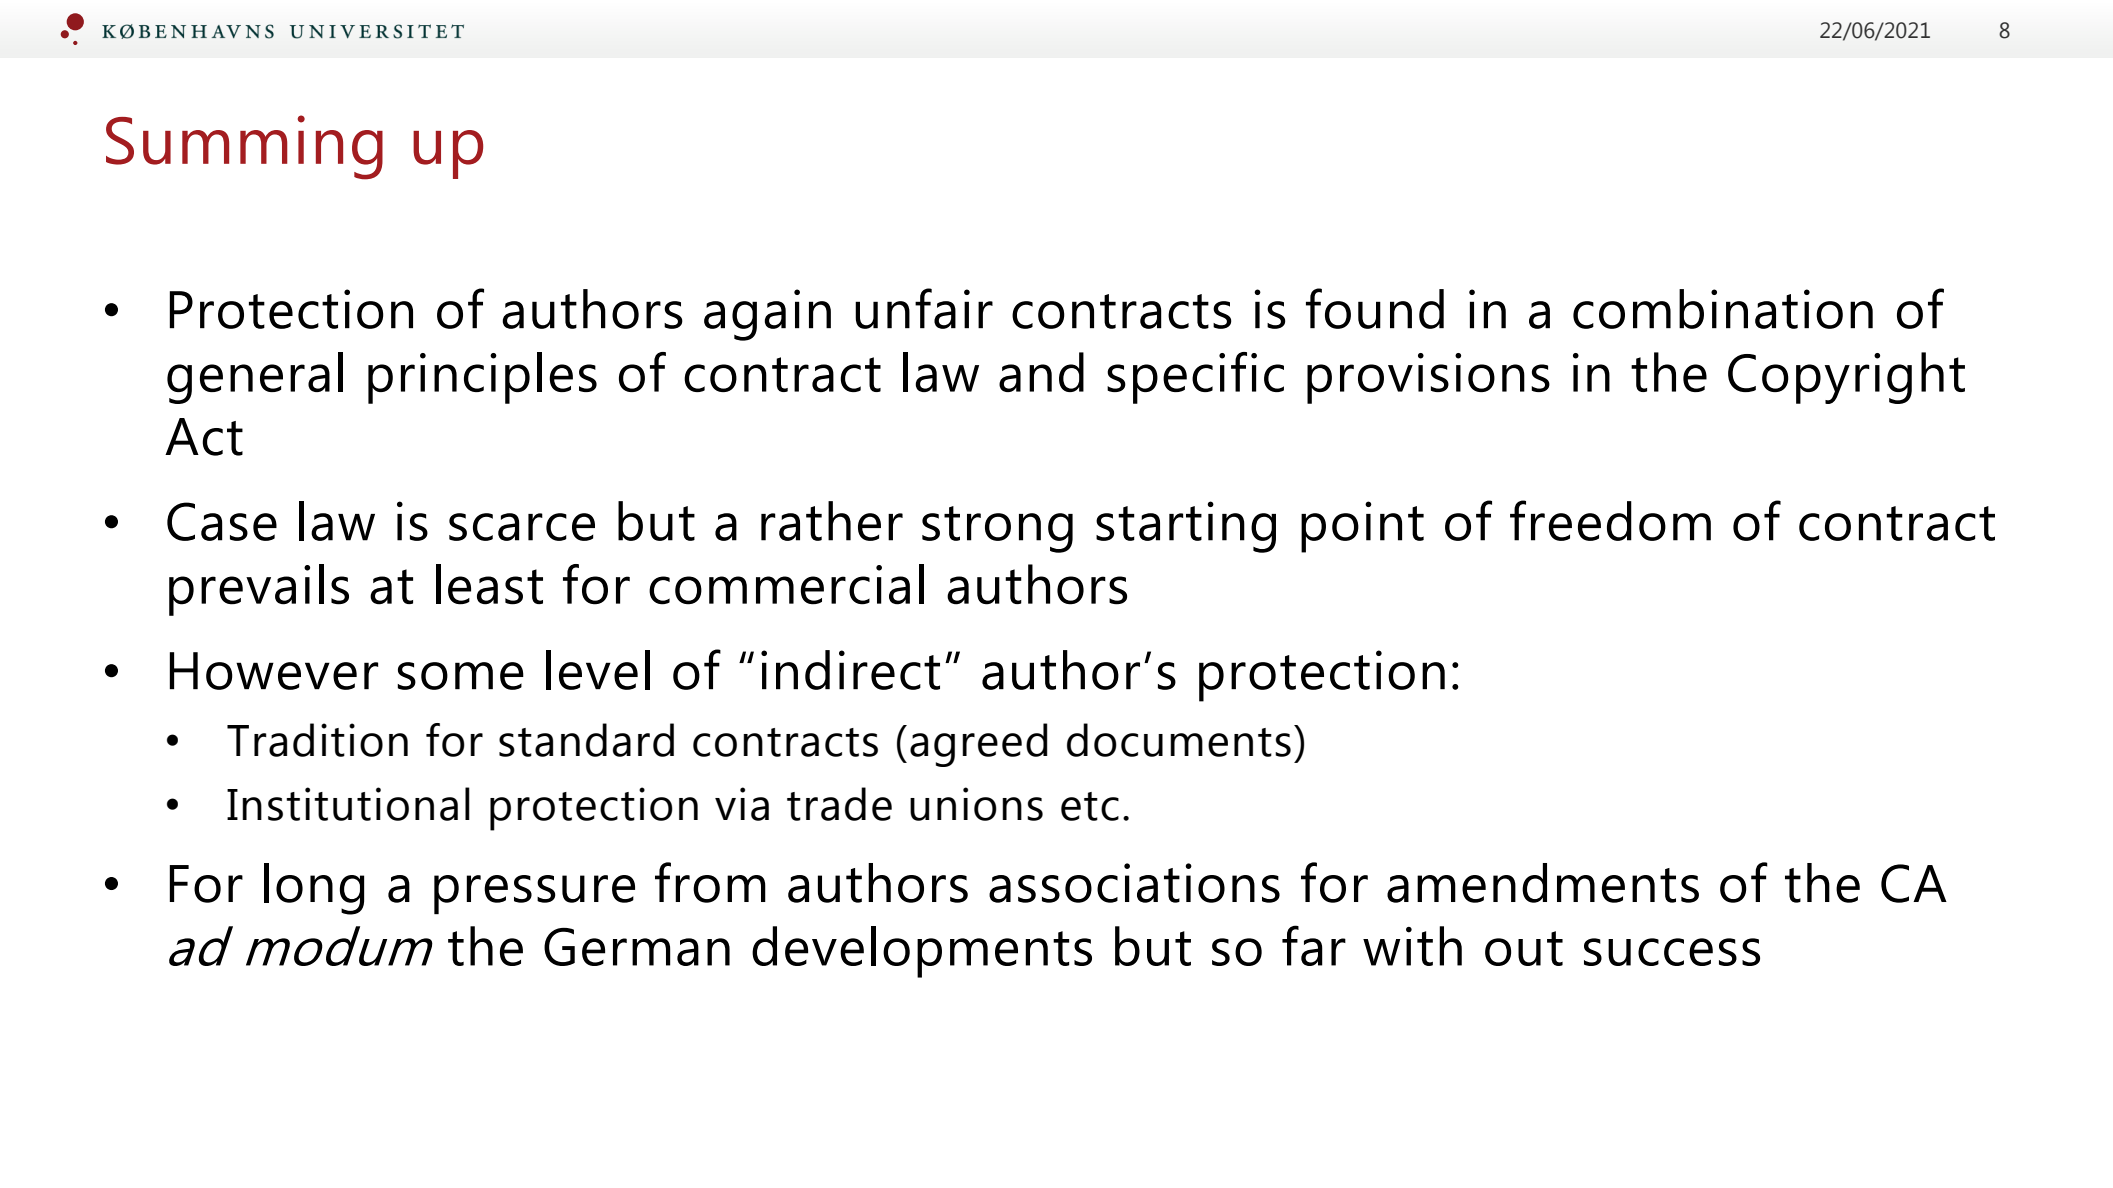 Image resolution: width=2113 pixels, height=1188 pixels. I want to click on developments, so click(922, 952).
